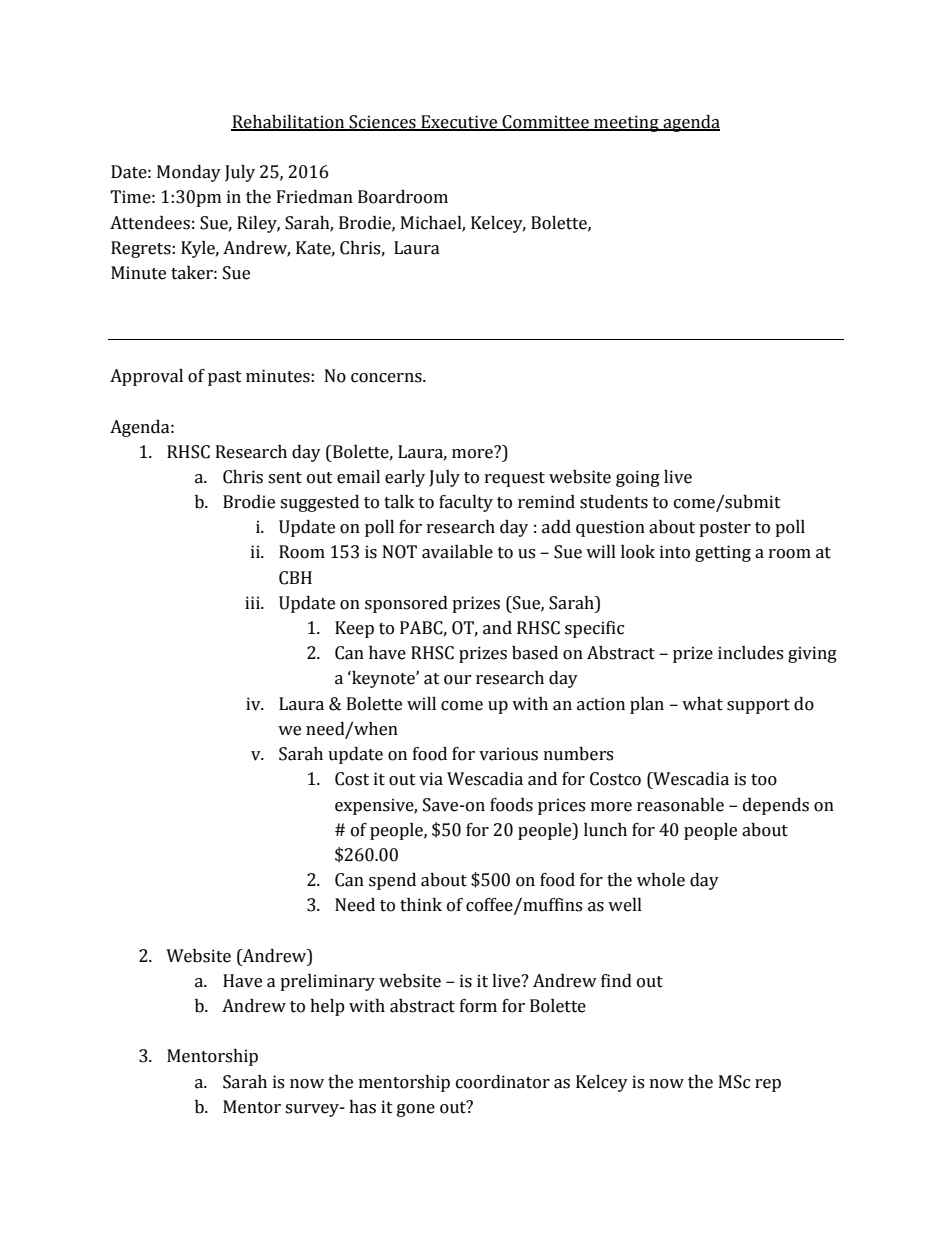  What do you see at coordinates (535, 653) in the screenshot?
I see `based` at bounding box center [535, 653].
